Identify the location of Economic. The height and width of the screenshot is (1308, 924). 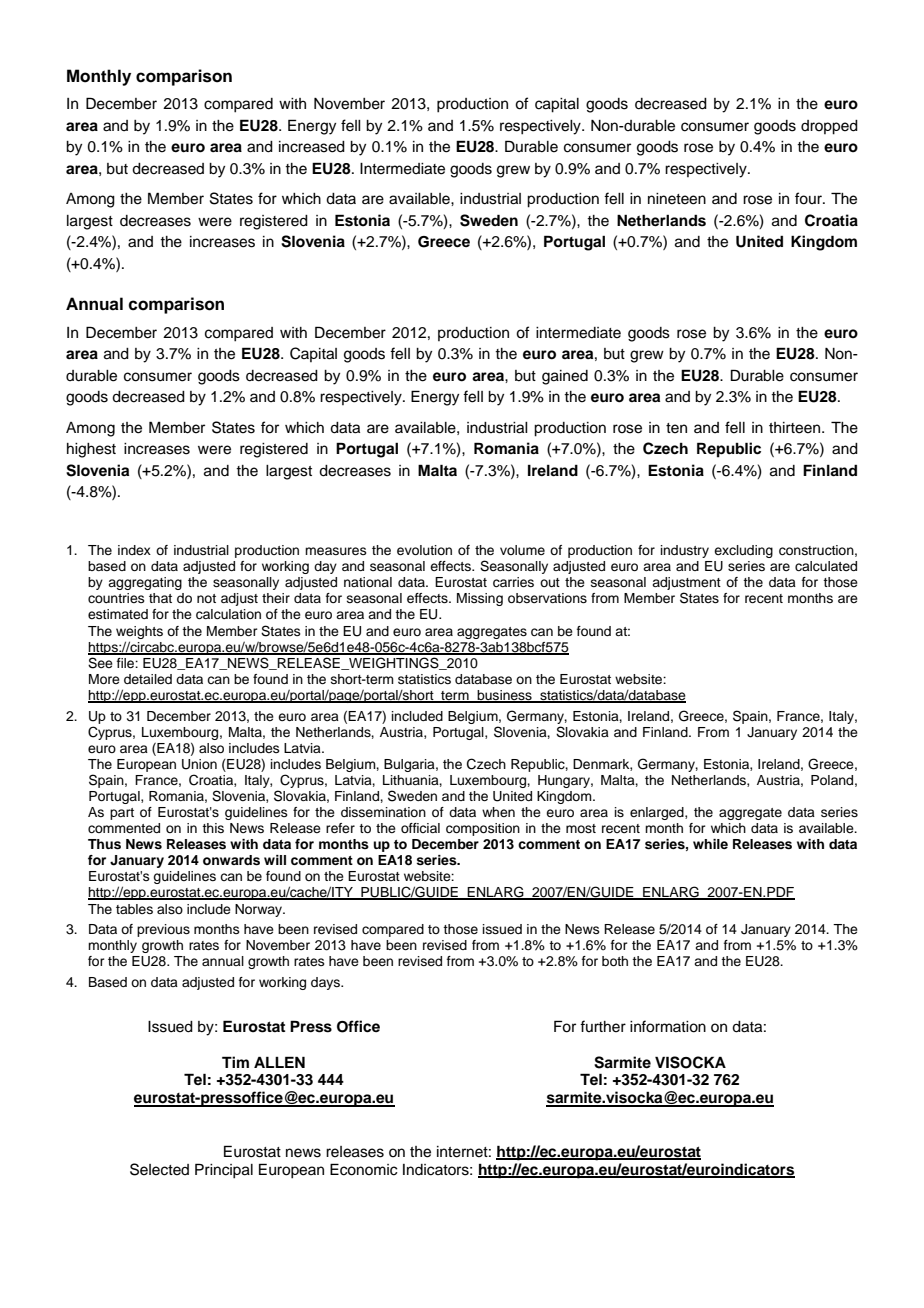
(364, 1169).
